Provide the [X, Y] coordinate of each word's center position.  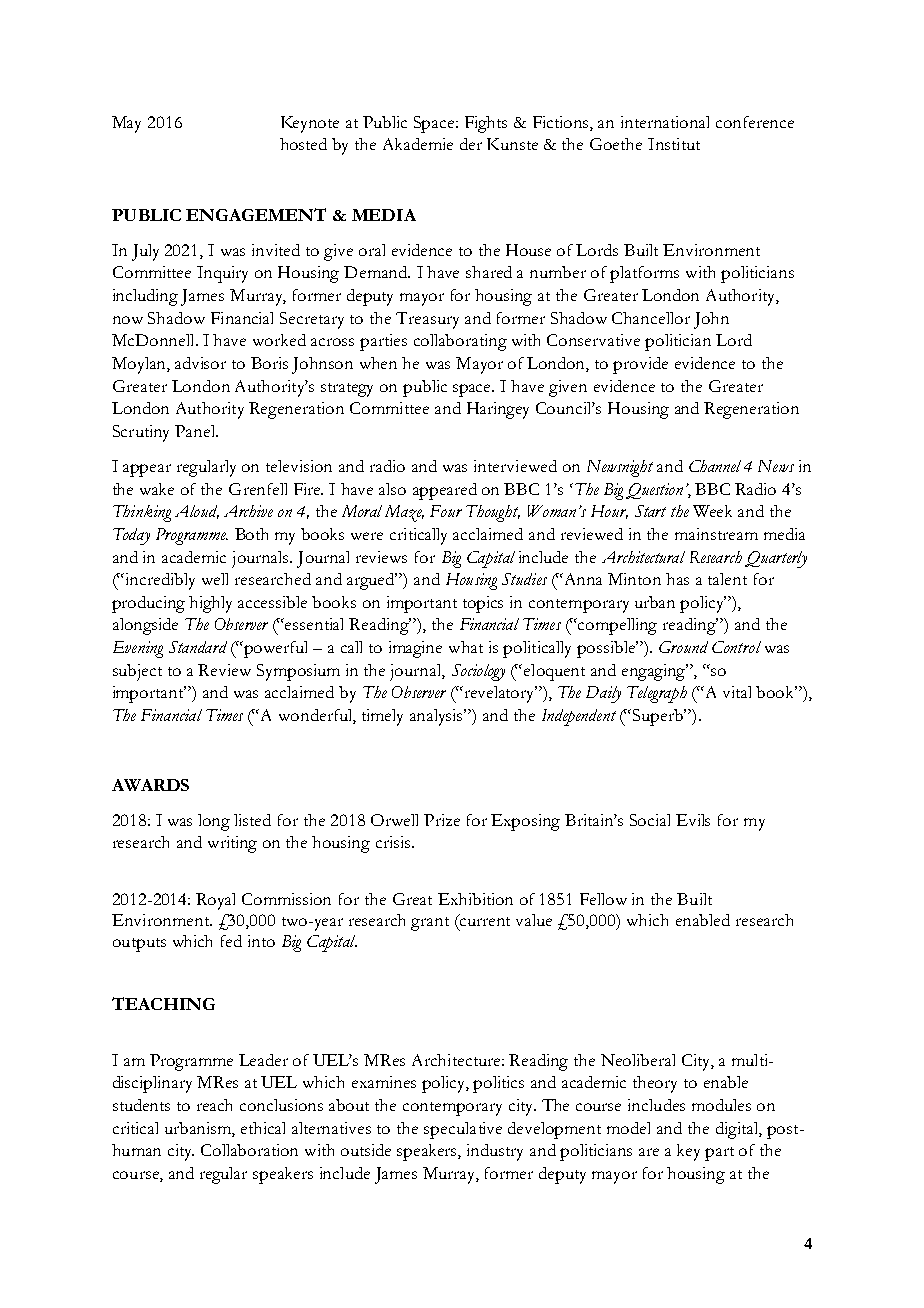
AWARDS [150, 785]
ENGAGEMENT [256, 214]
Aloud [197, 512]
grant [430, 924]
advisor [200, 363]
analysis [438, 717]
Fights [486, 124]
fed [231, 941]
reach [214, 1105]
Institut [674, 144]
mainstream [716, 534]
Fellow [603, 899]
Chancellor [651, 318]
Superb [659, 717]
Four [446, 511]
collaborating [460, 342]
